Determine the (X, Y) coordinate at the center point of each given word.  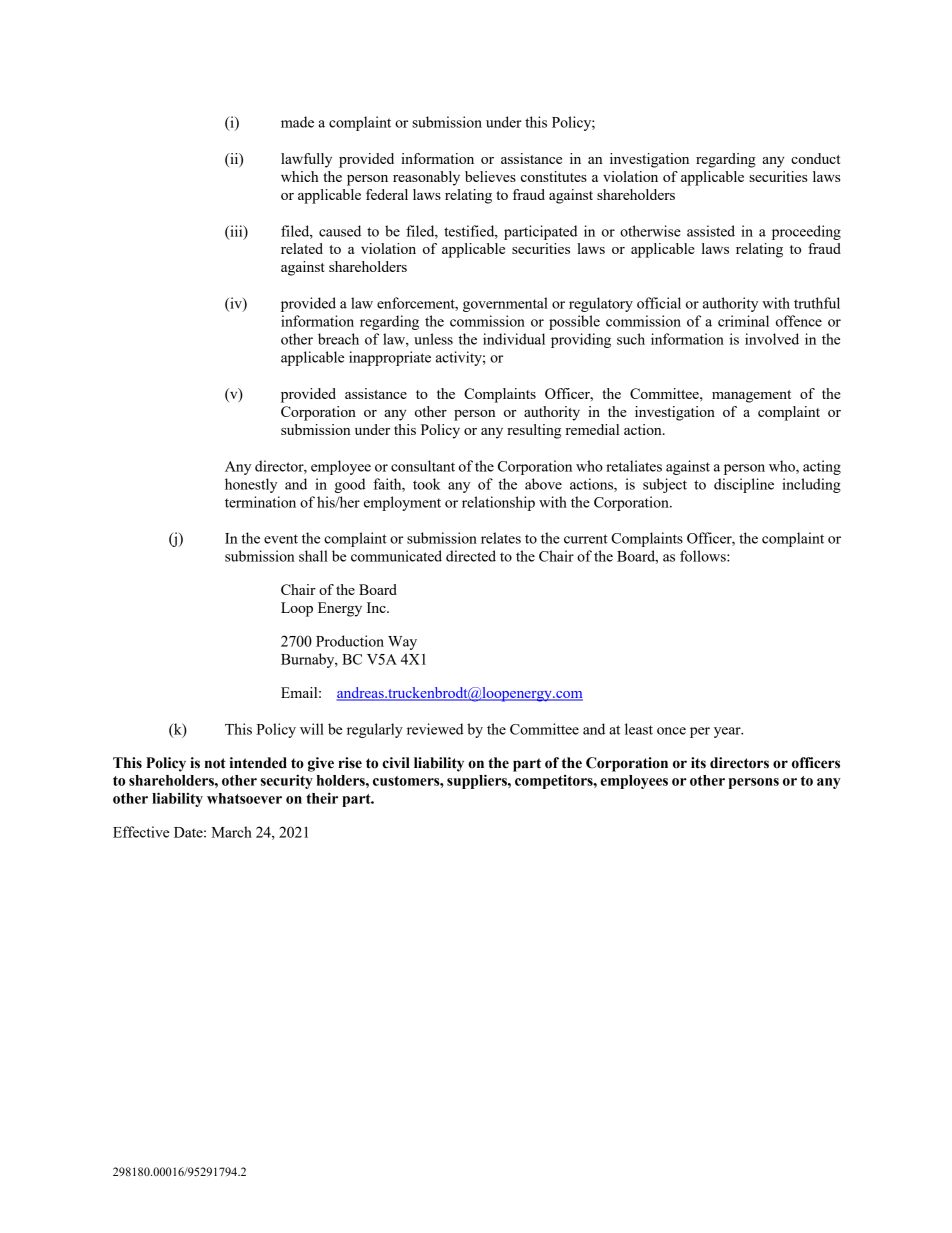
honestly (251, 485)
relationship (498, 503)
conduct (815, 158)
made (297, 122)
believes (490, 176)
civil (396, 763)
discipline (744, 485)
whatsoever (244, 798)
